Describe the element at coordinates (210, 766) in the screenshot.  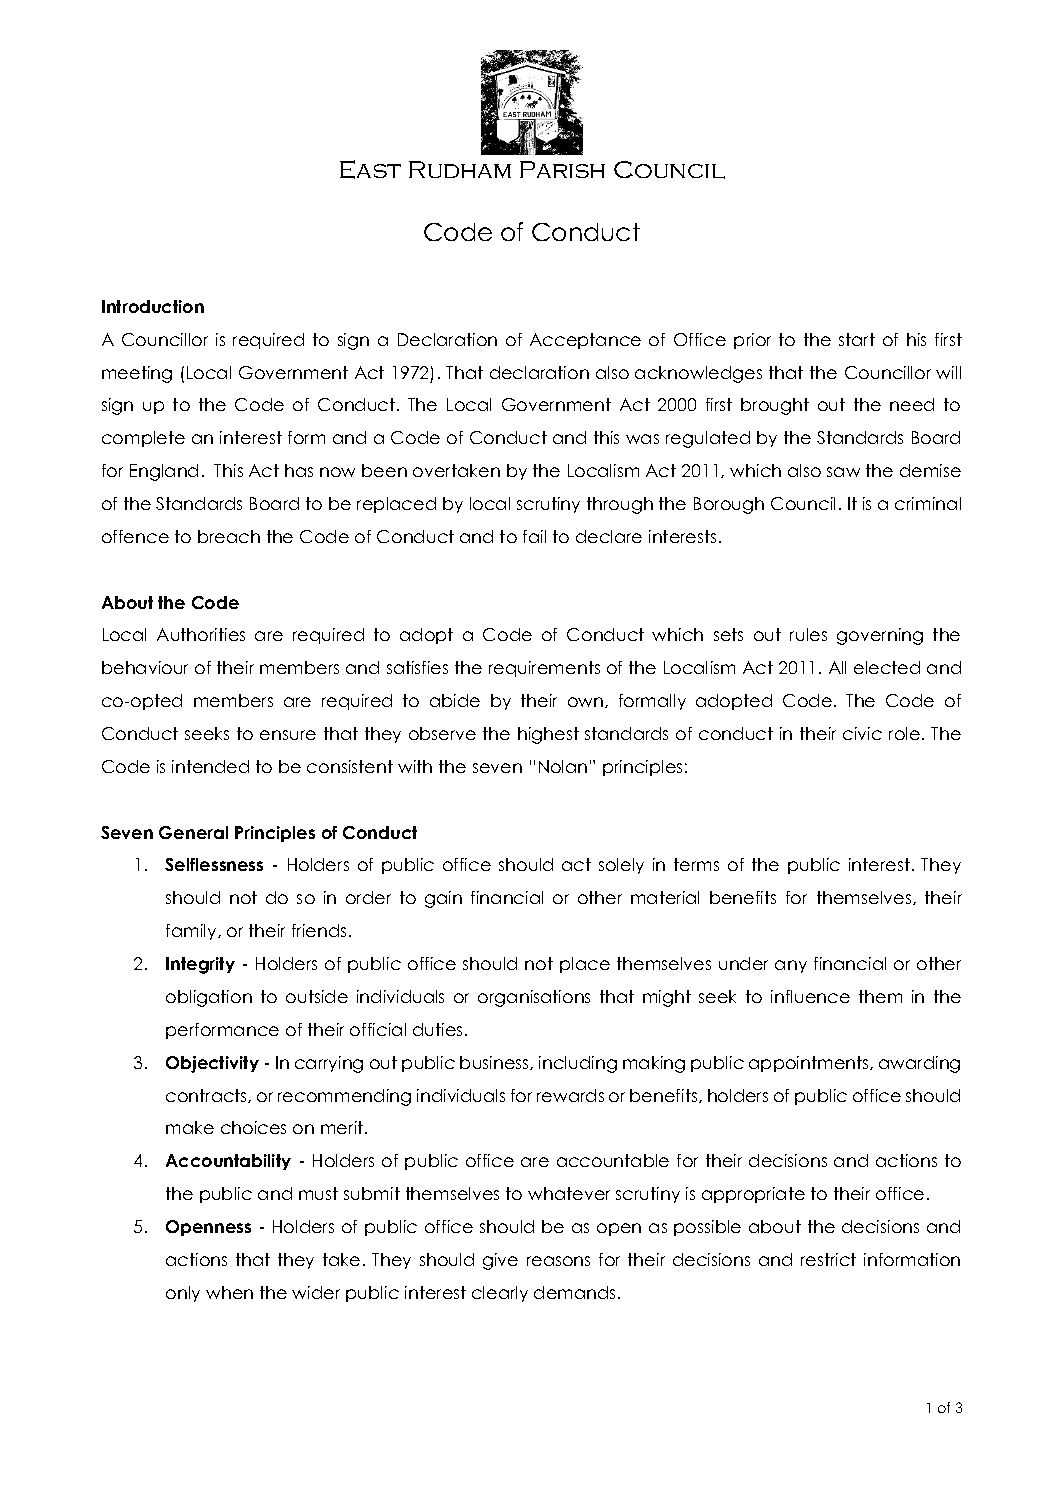
I see `intended` at that location.
